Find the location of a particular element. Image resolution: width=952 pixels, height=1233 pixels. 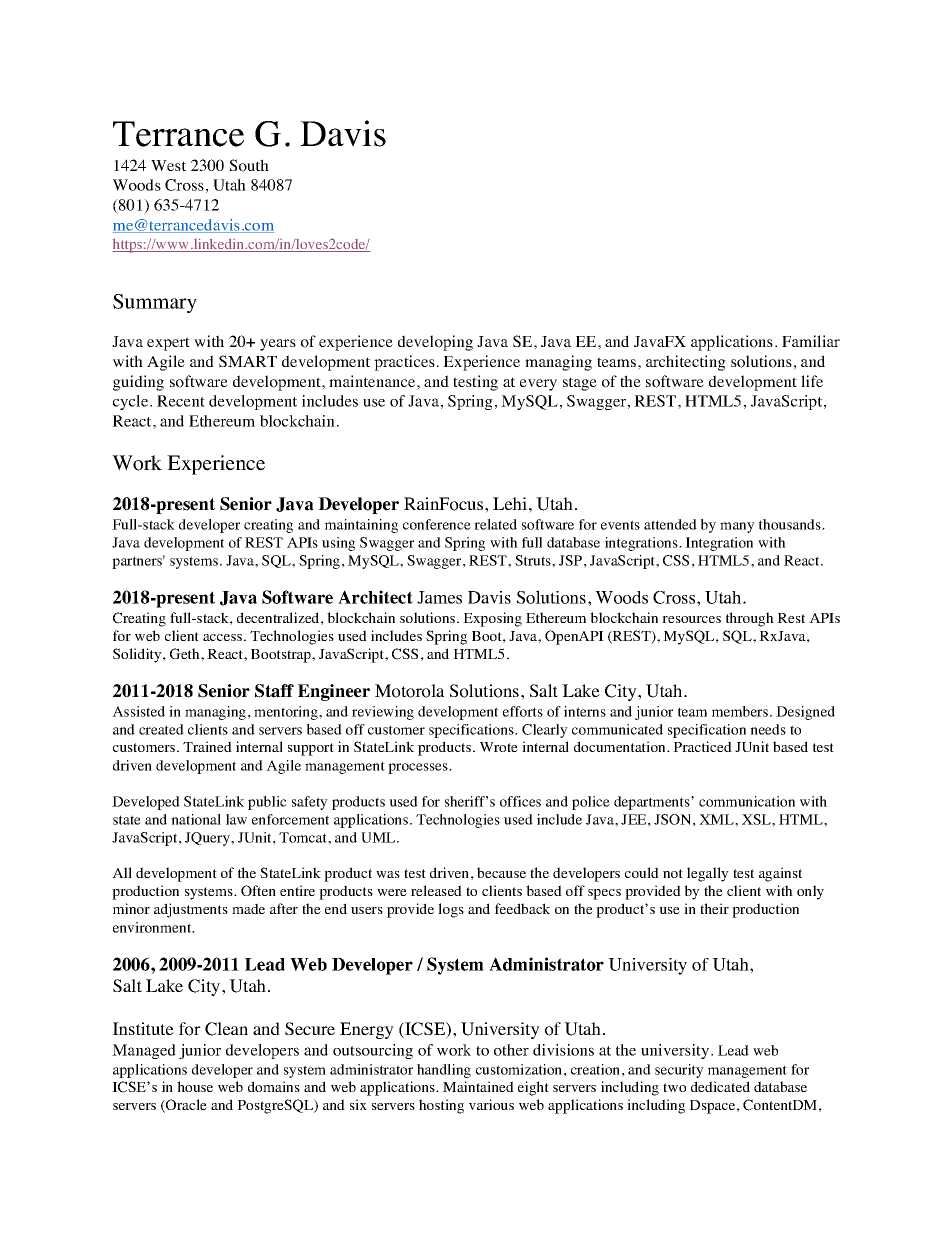

house is located at coordinates (195, 1086).
